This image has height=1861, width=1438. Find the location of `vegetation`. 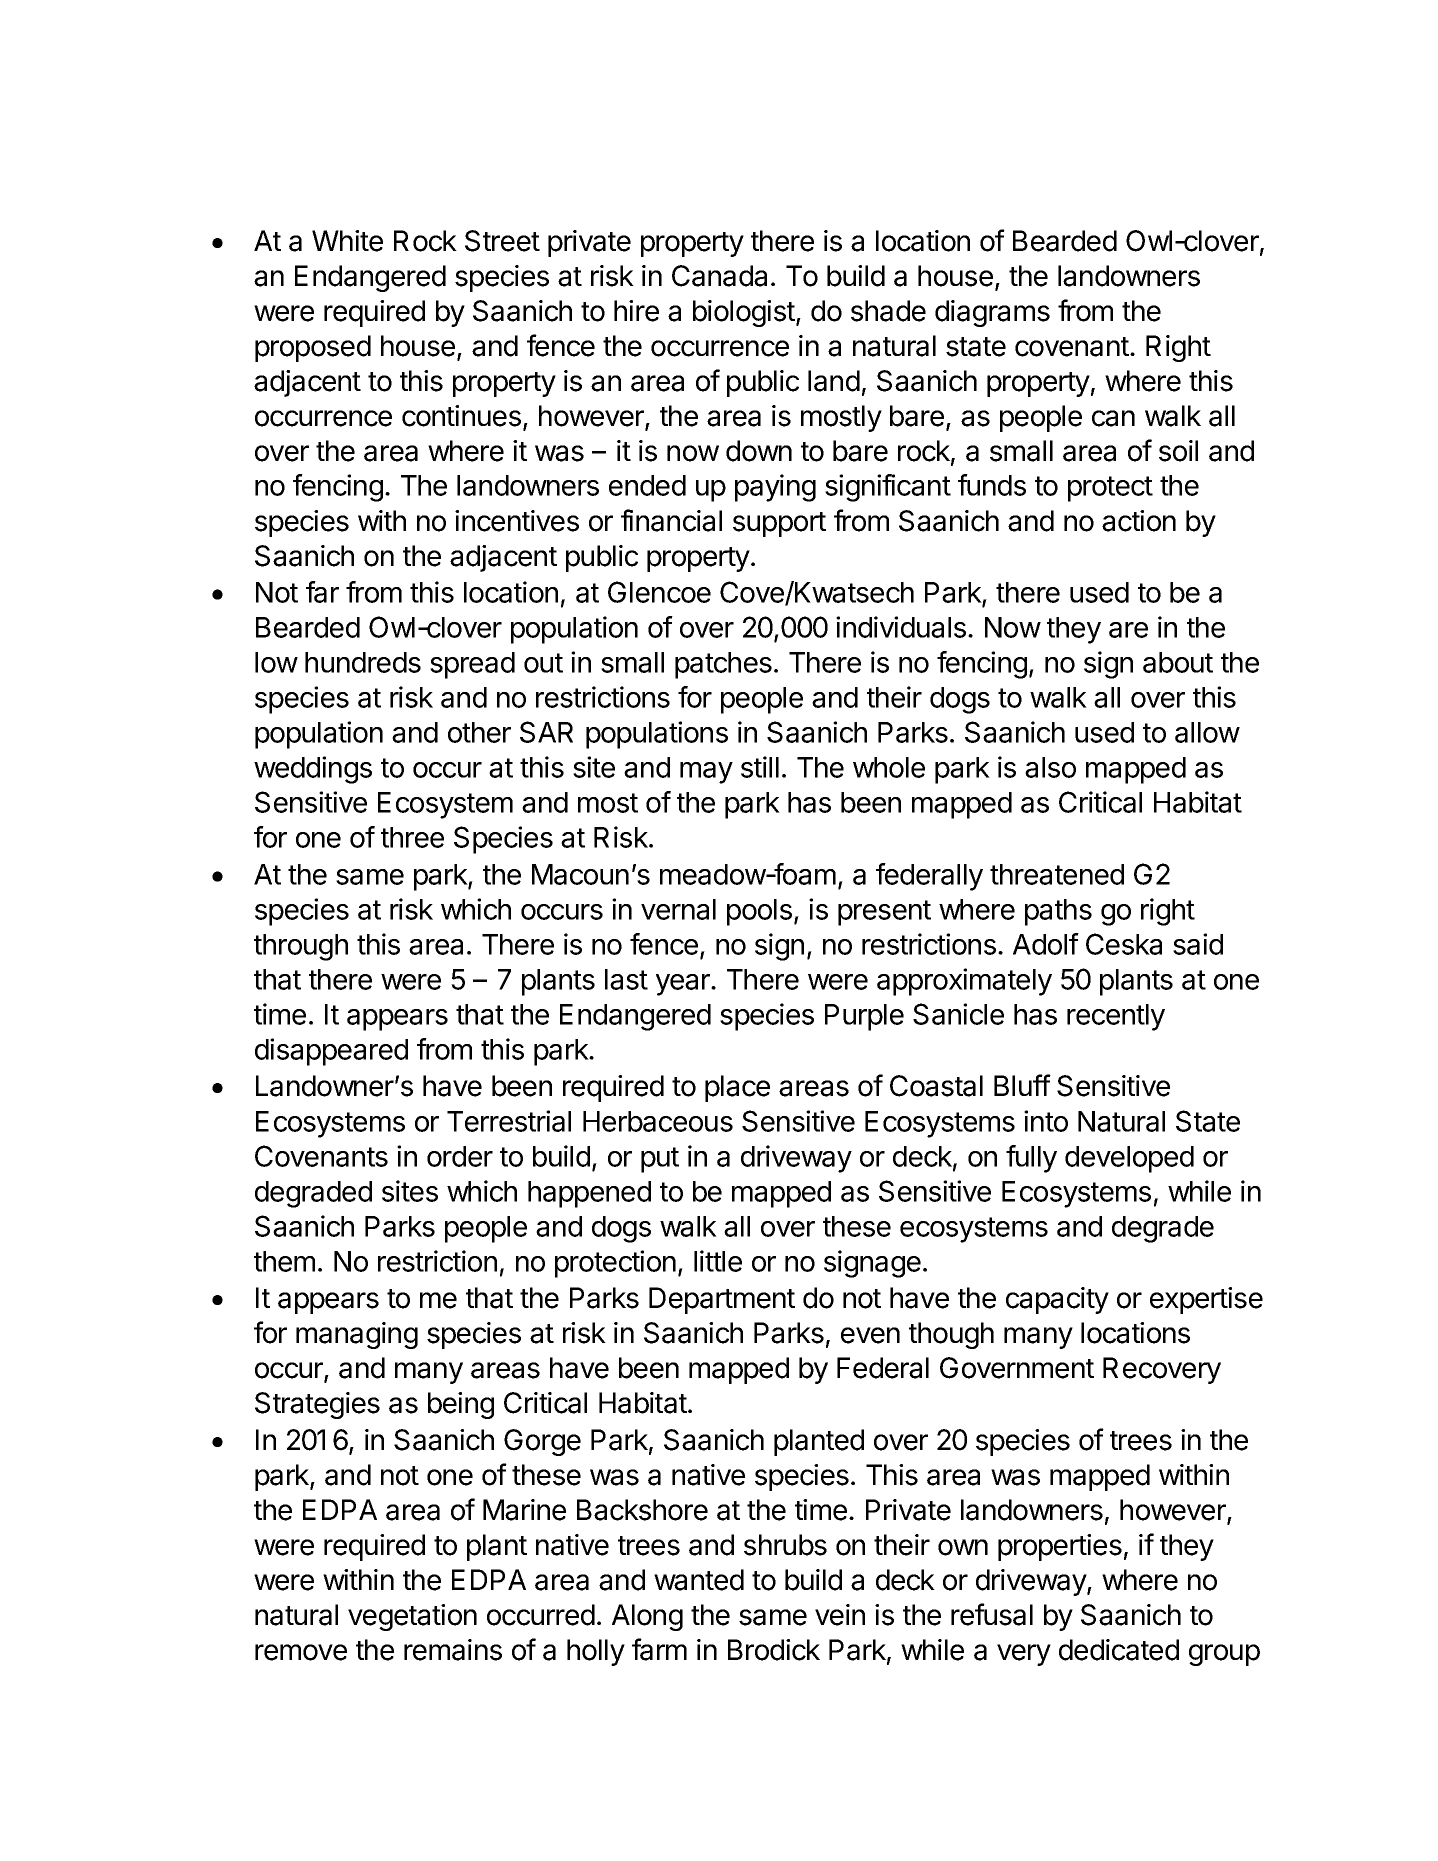

vegetation is located at coordinates (412, 1617).
